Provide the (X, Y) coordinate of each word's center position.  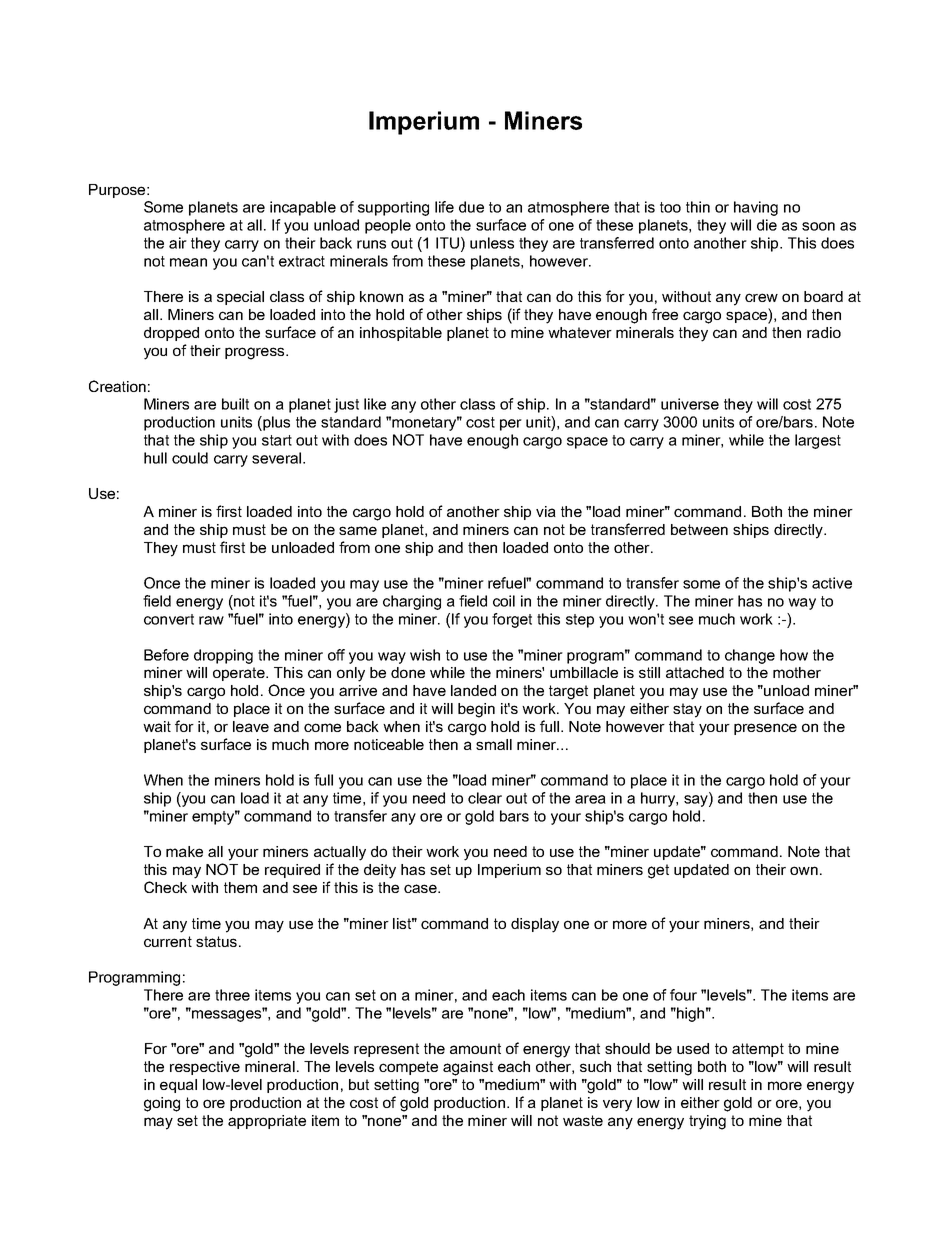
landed (473, 690)
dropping (223, 656)
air (178, 243)
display (535, 925)
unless (492, 243)
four (683, 995)
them (240, 887)
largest (818, 441)
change (750, 656)
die (767, 225)
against (468, 1068)
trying (707, 1122)
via (546, 511)
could (190, 458)
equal (178, 1086)
